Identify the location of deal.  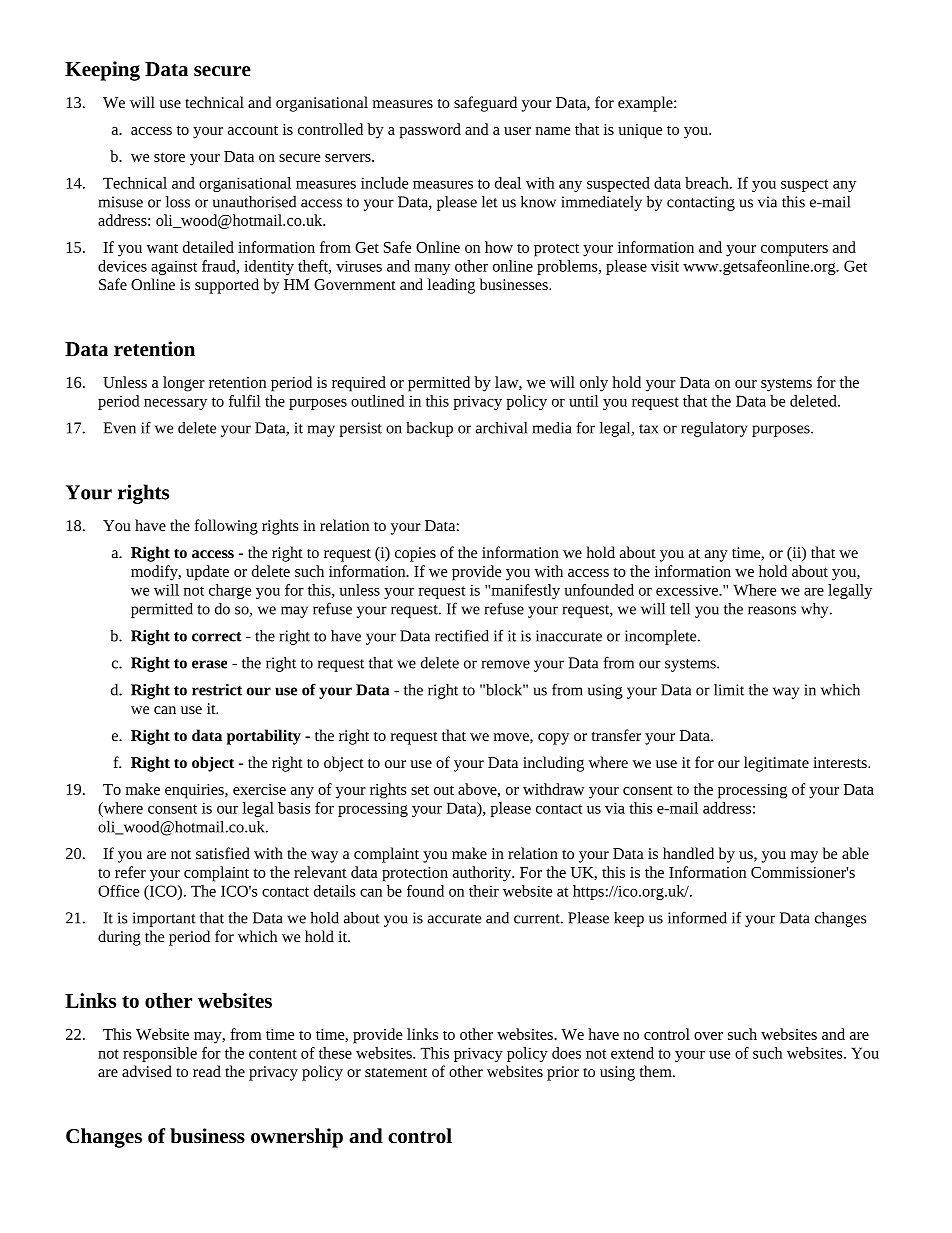
(508, 183).
